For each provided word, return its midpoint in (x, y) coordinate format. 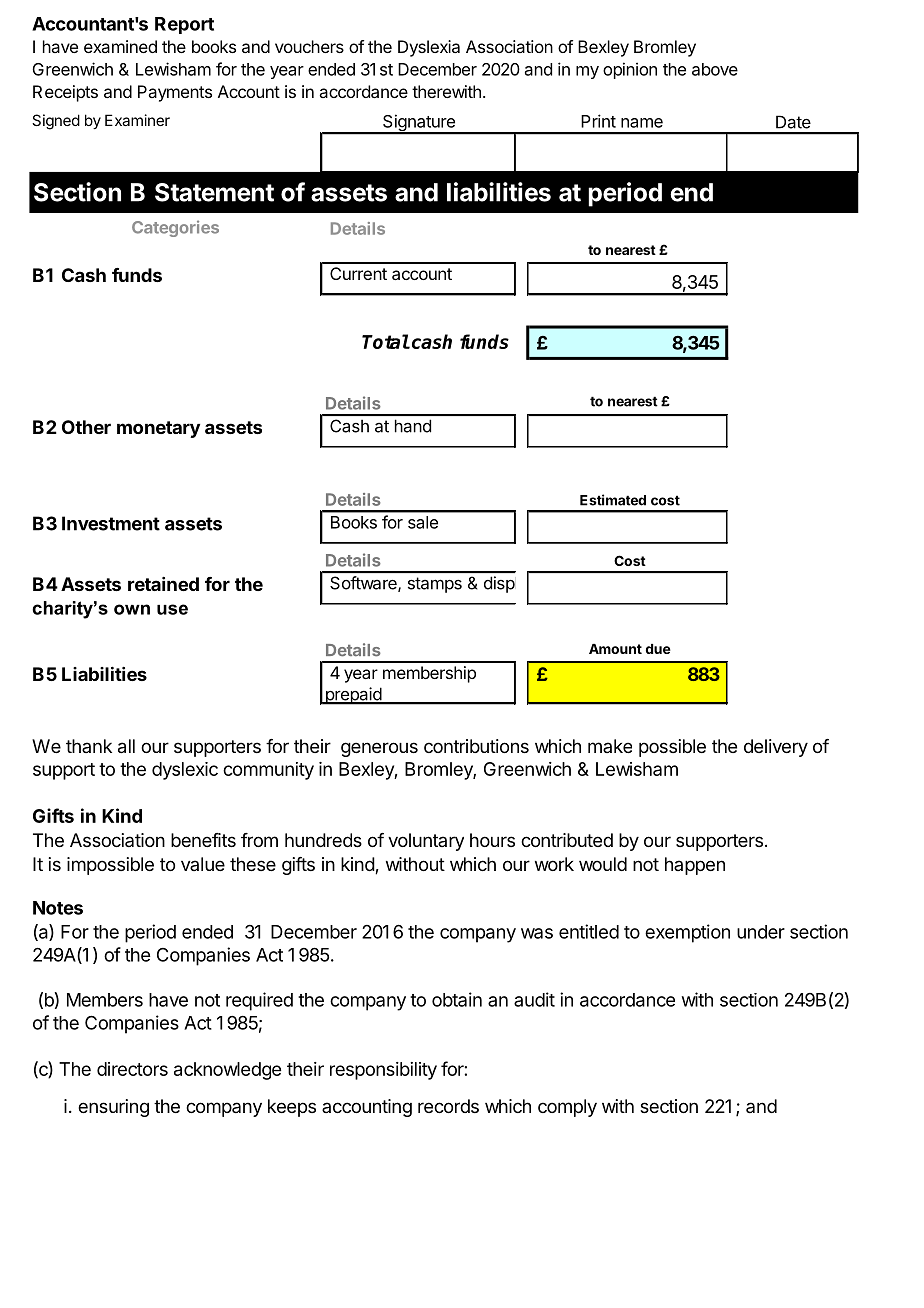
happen (695, 866)
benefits (203, 840)
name (642, 123)
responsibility (383, 1071)
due (658, 649)
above (715, 69)
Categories (175, 228)
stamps (435, 585)
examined (120, 46)
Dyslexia (429, 48)
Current (358, 273)
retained (163, 584)
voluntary (426, 842)
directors (132, 1069)
